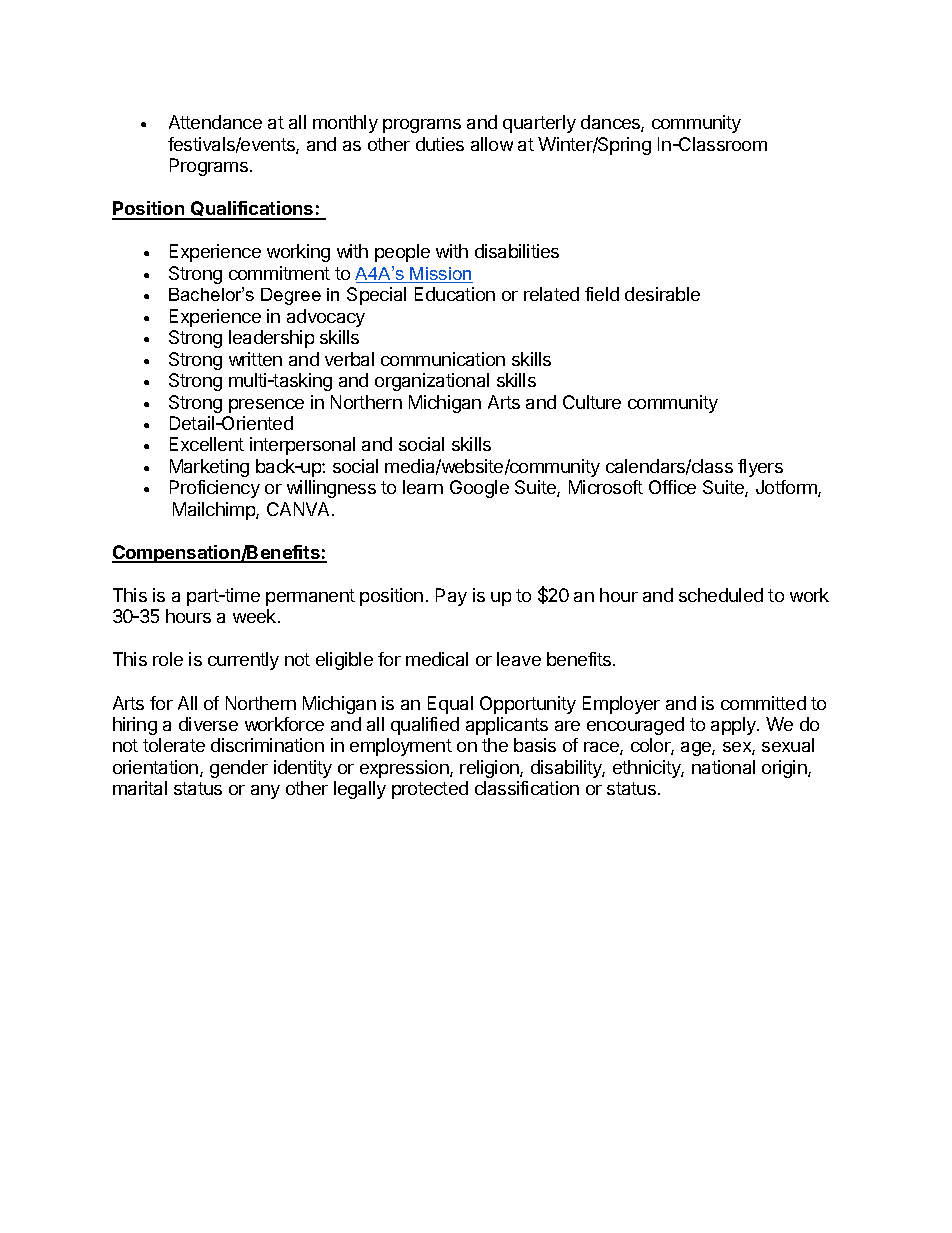 This image has height=1233, width=952. What do you see at coordinates (455, 294) in the image?
I see `Education` at bounding box center [455, 294].
